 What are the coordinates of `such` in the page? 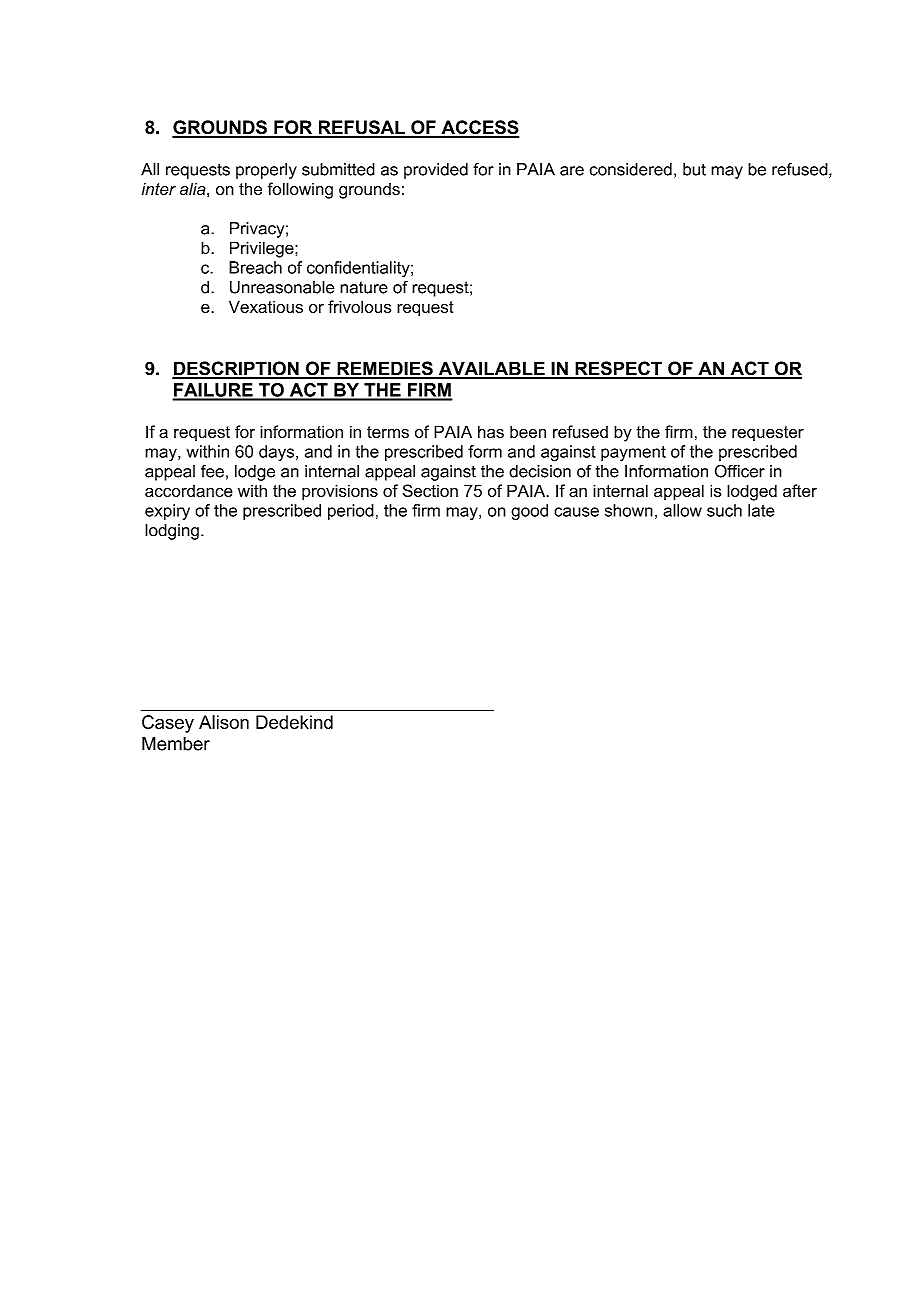 It's located at (724, 510).
